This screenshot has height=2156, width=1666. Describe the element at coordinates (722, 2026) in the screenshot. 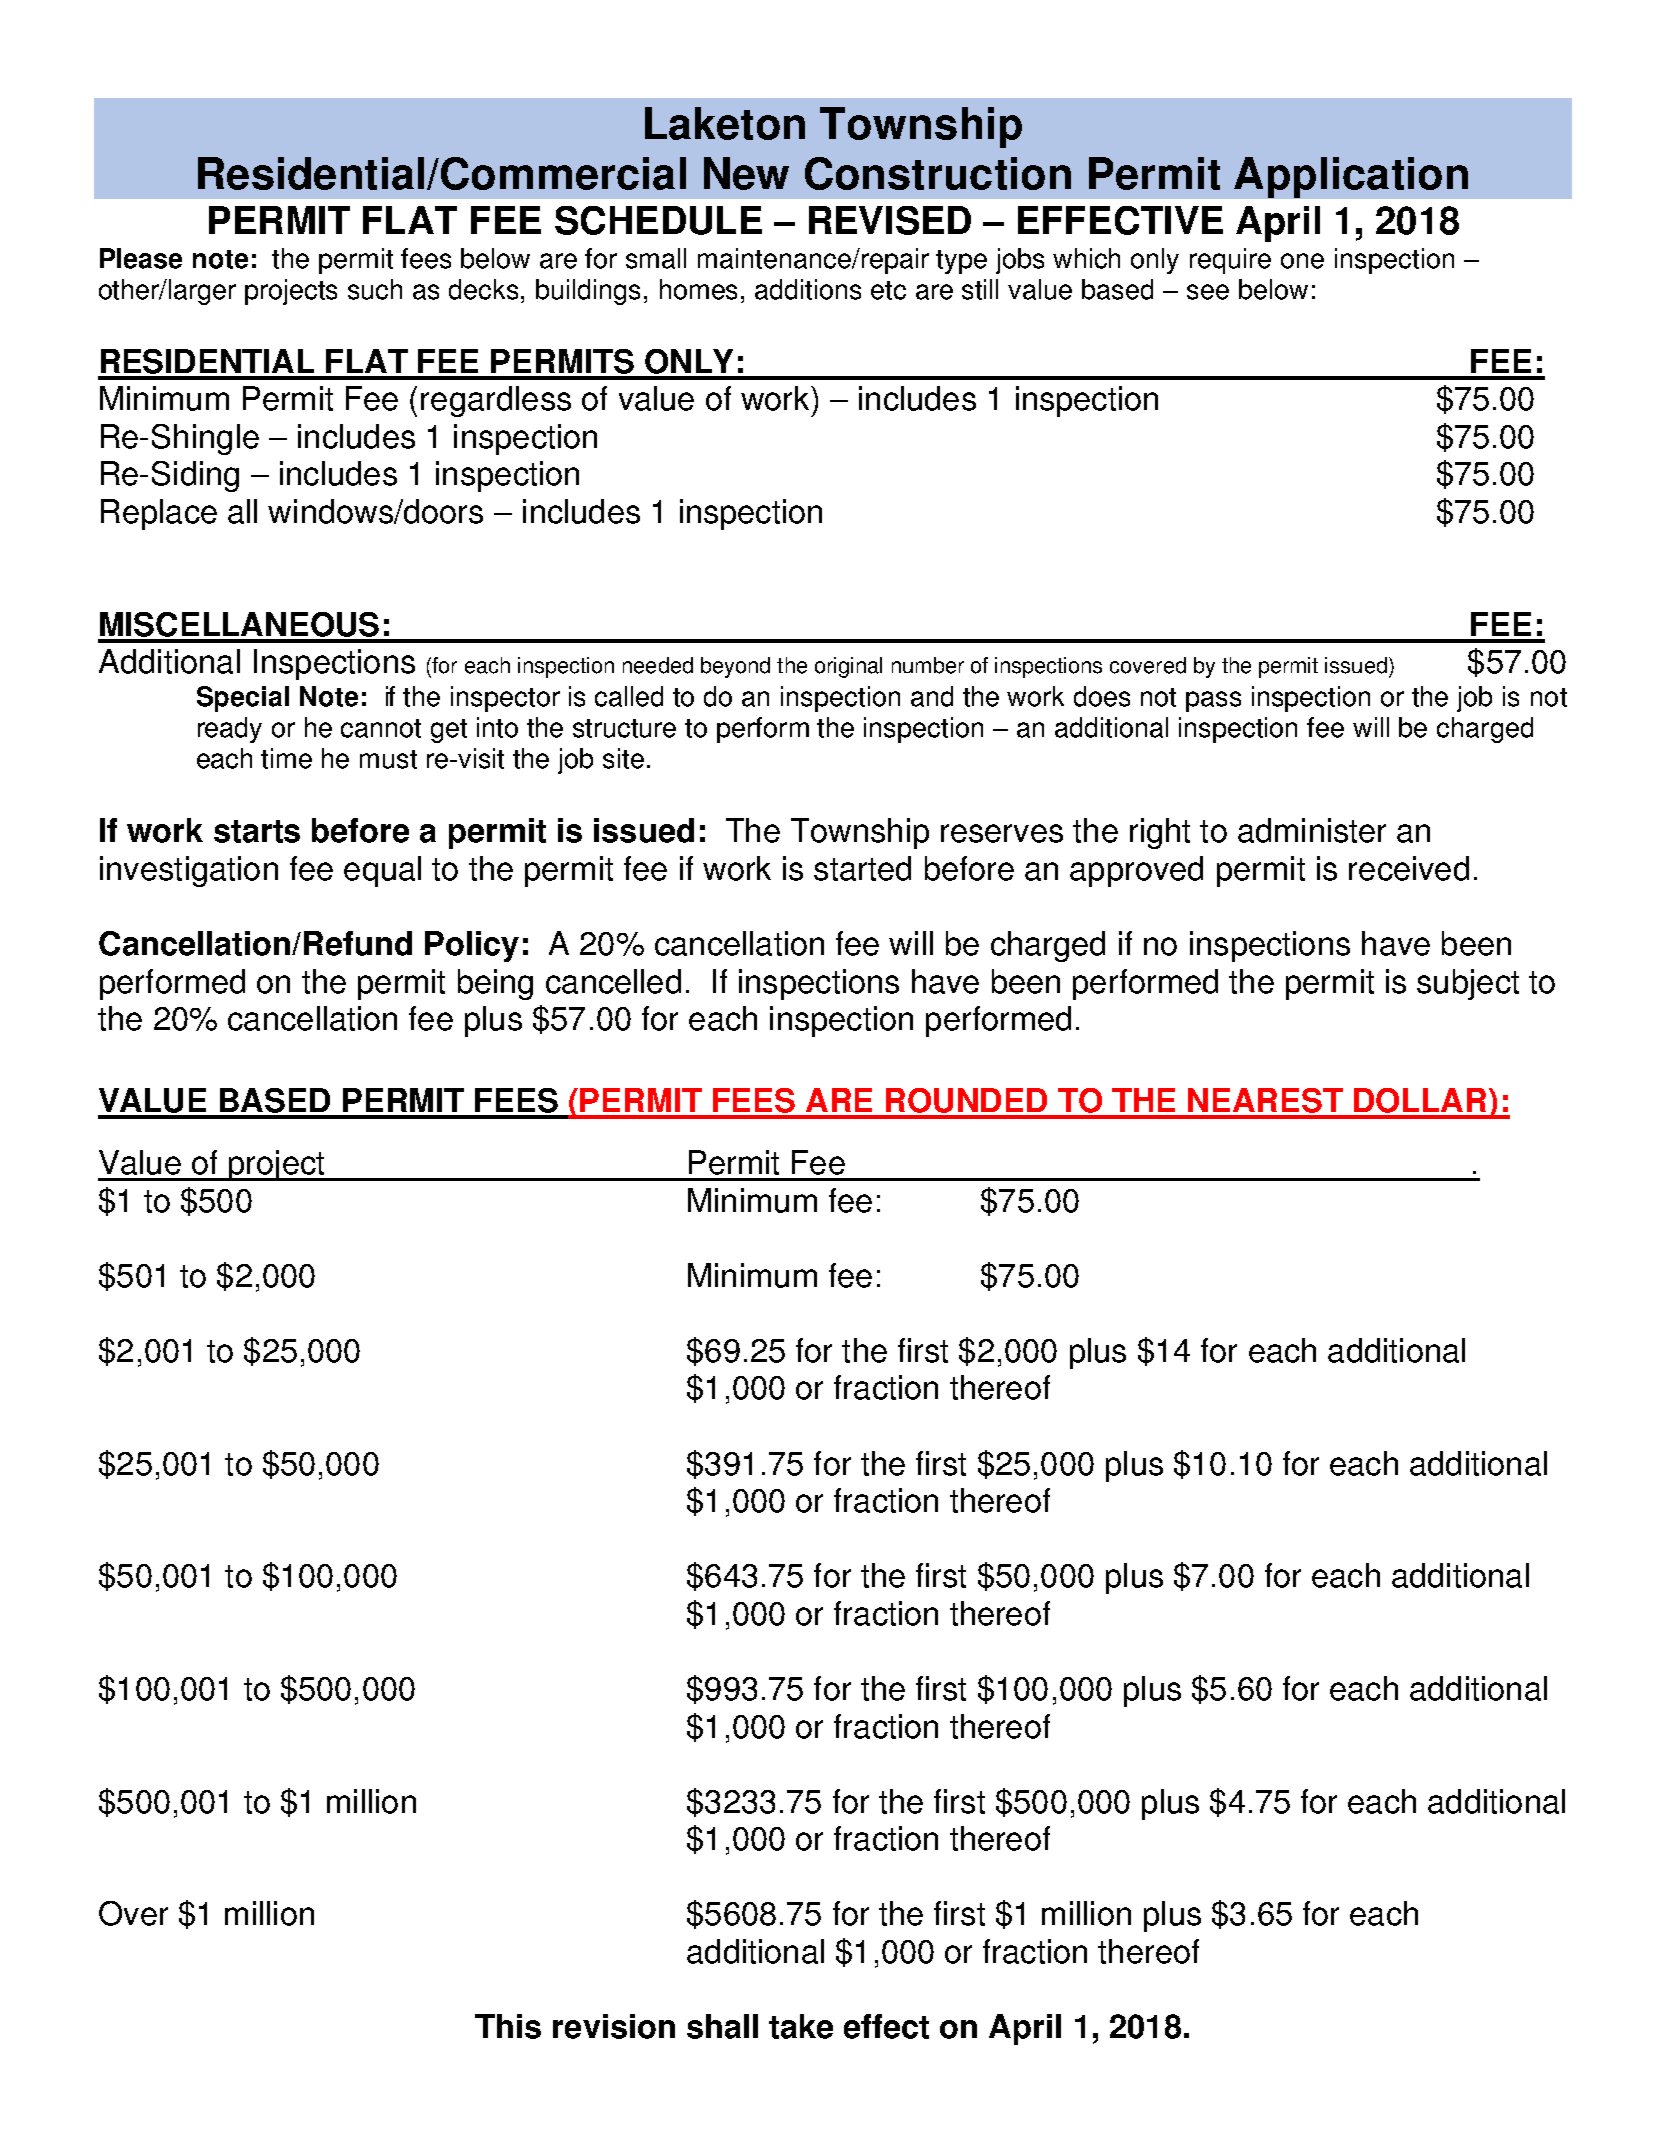

I see `shall` at that location.
